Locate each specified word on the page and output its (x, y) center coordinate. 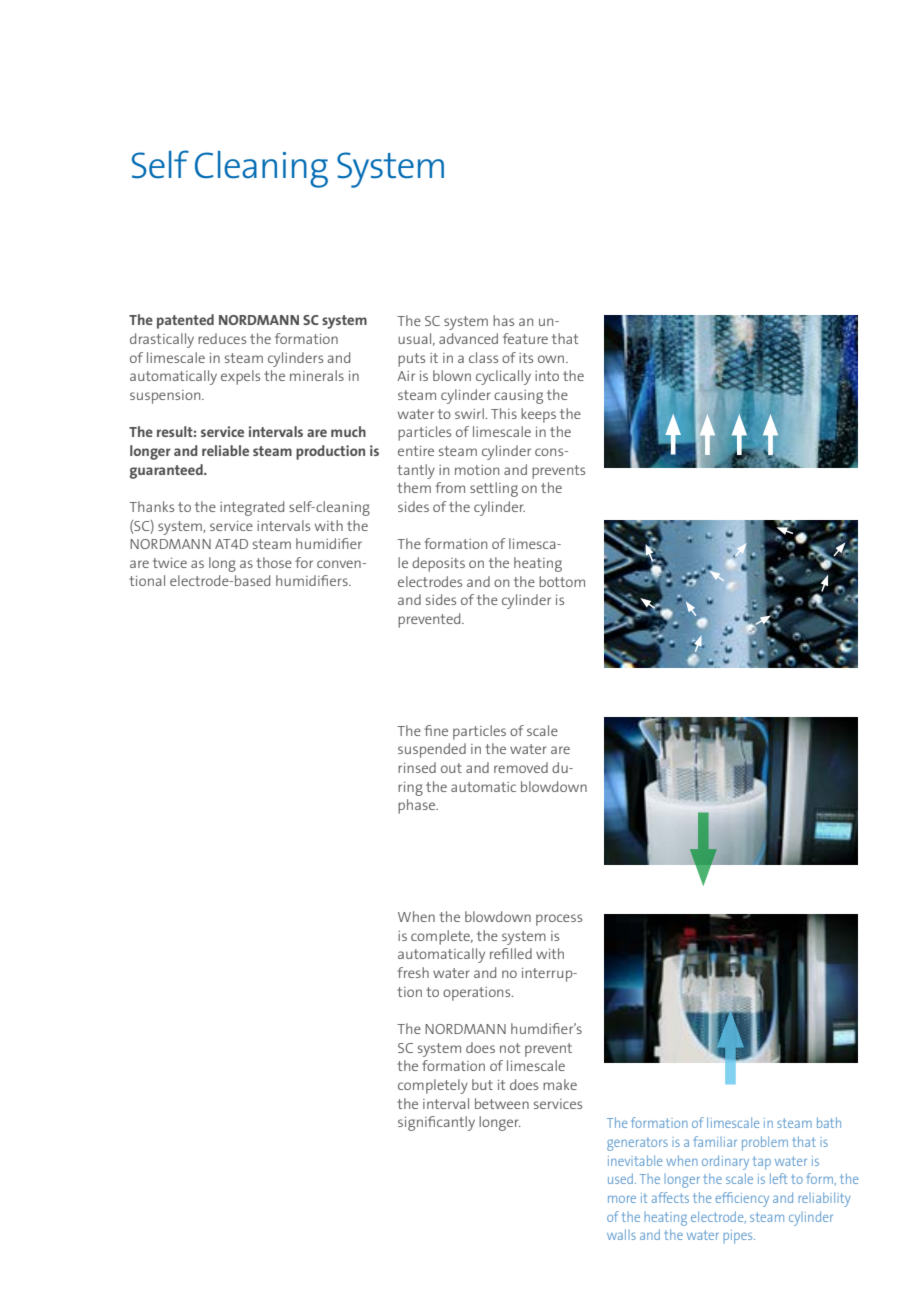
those (274, 562)
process (559, 920)
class (483, 357)
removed (521, 767)
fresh (413, 972)
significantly (436, 1123)
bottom (562, 581)
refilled (511, 953)
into (547, 376)
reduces (222, 338)
